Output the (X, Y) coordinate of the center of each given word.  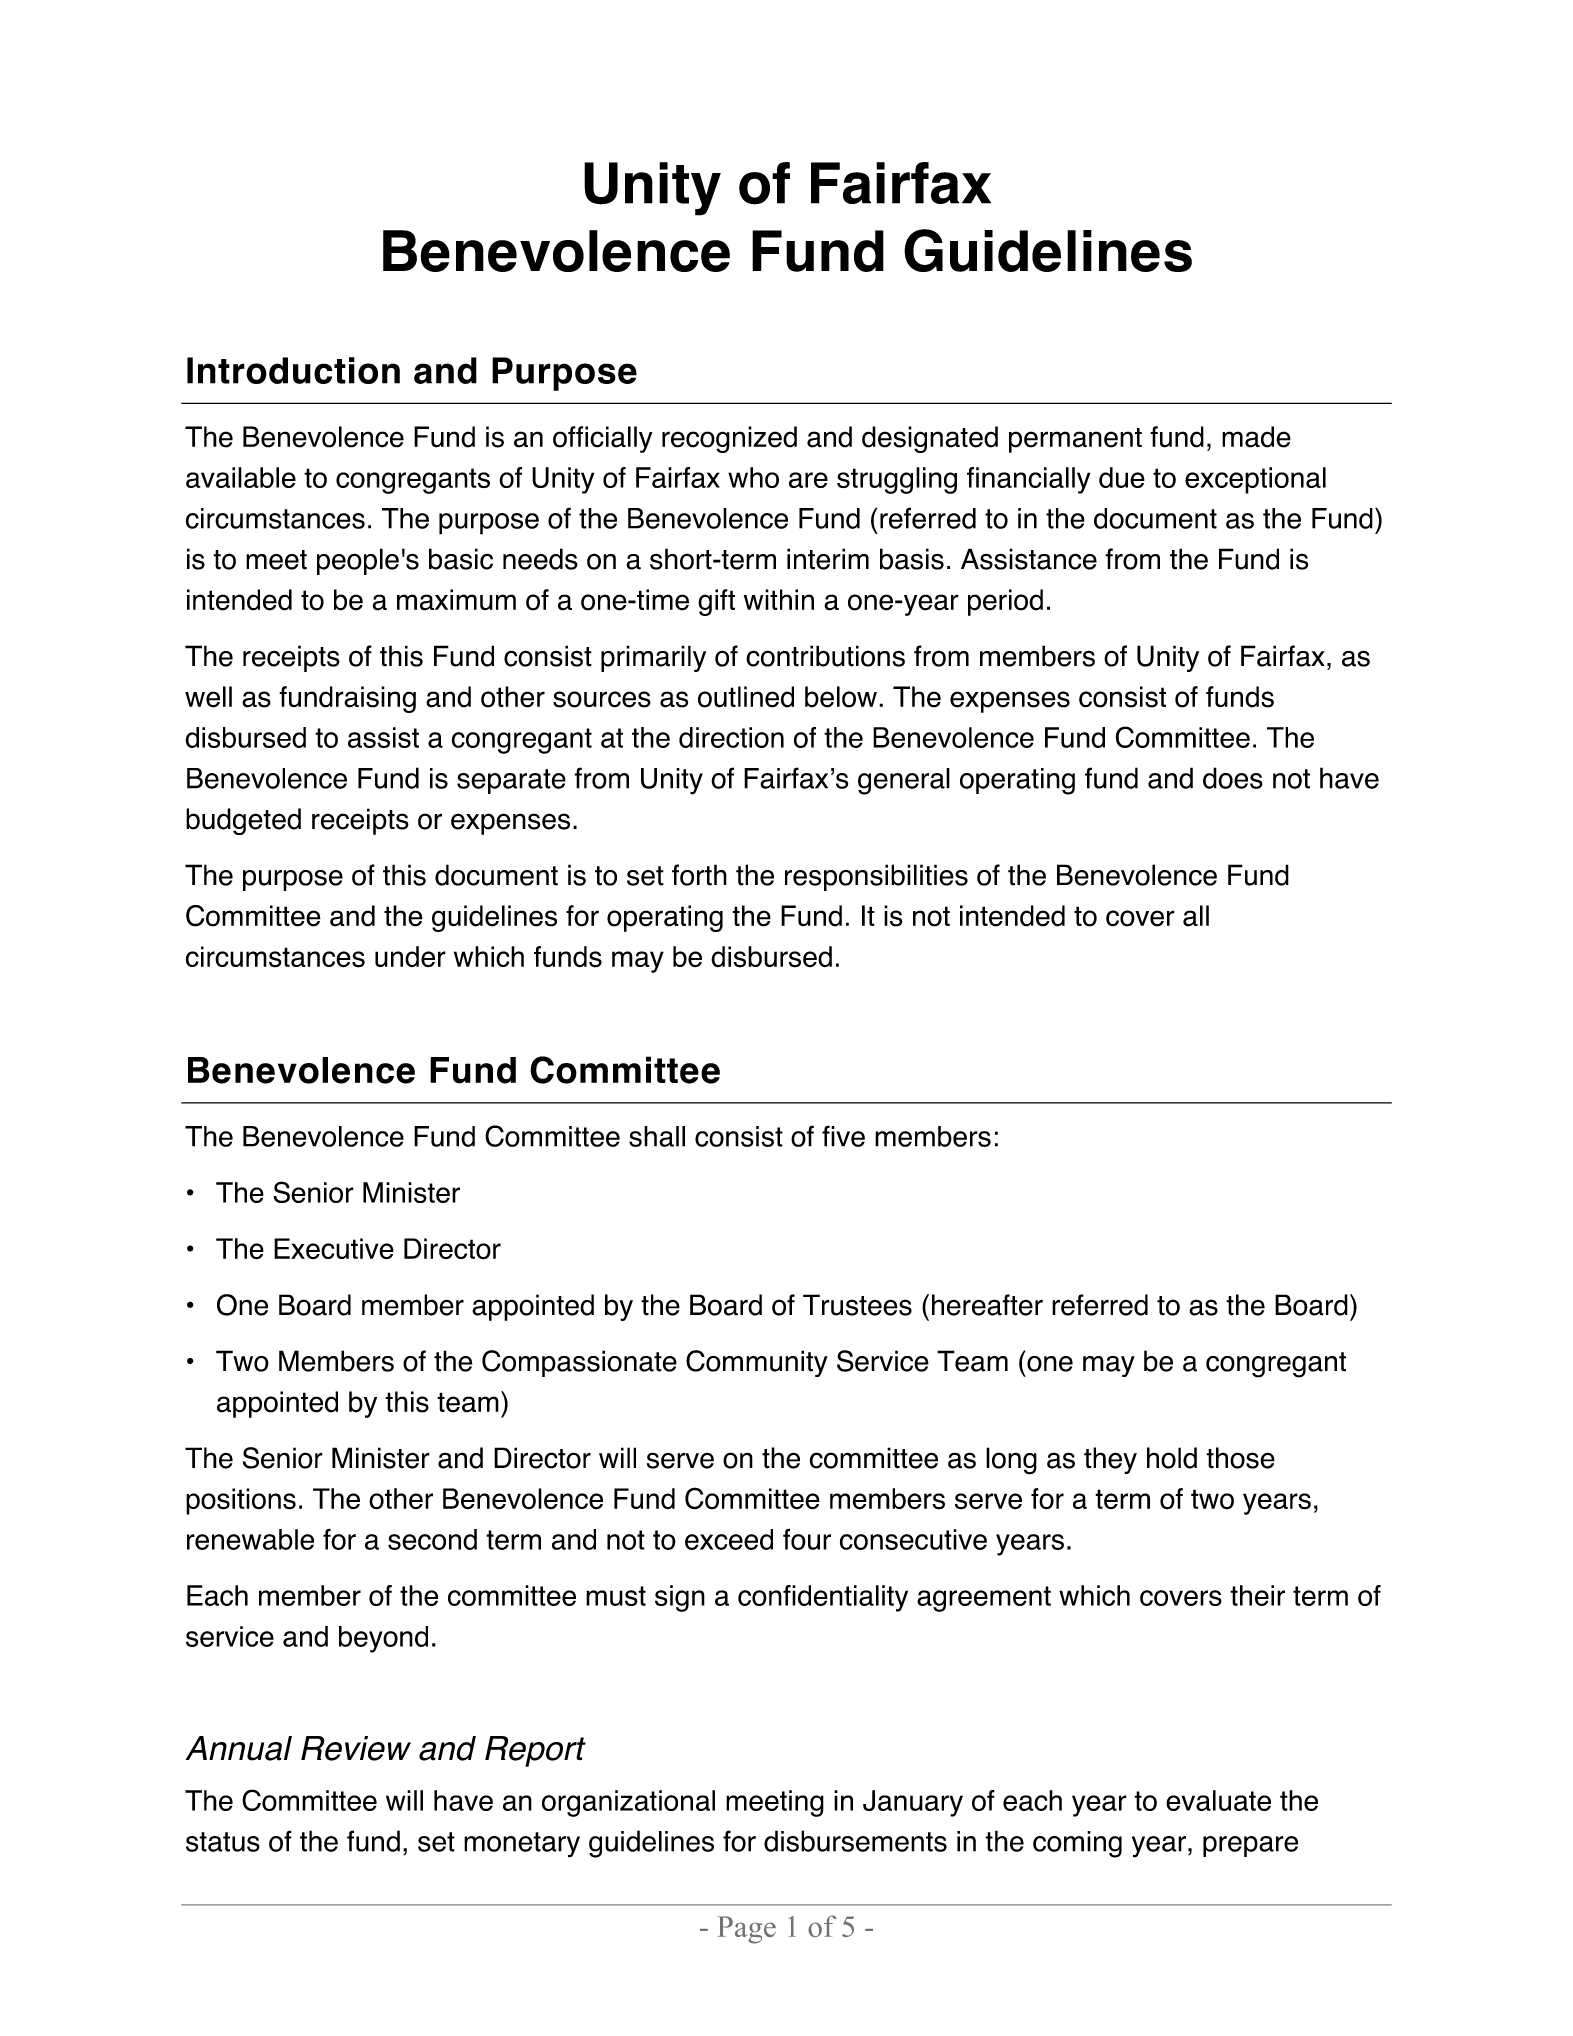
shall (657, 1136)
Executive (334, 1249)
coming (1077, 1844)
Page (746, 1930)
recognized (729, 439)
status (223, 1842)
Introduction (293, 370)
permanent (1075, 440)
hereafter (987, 1305)
